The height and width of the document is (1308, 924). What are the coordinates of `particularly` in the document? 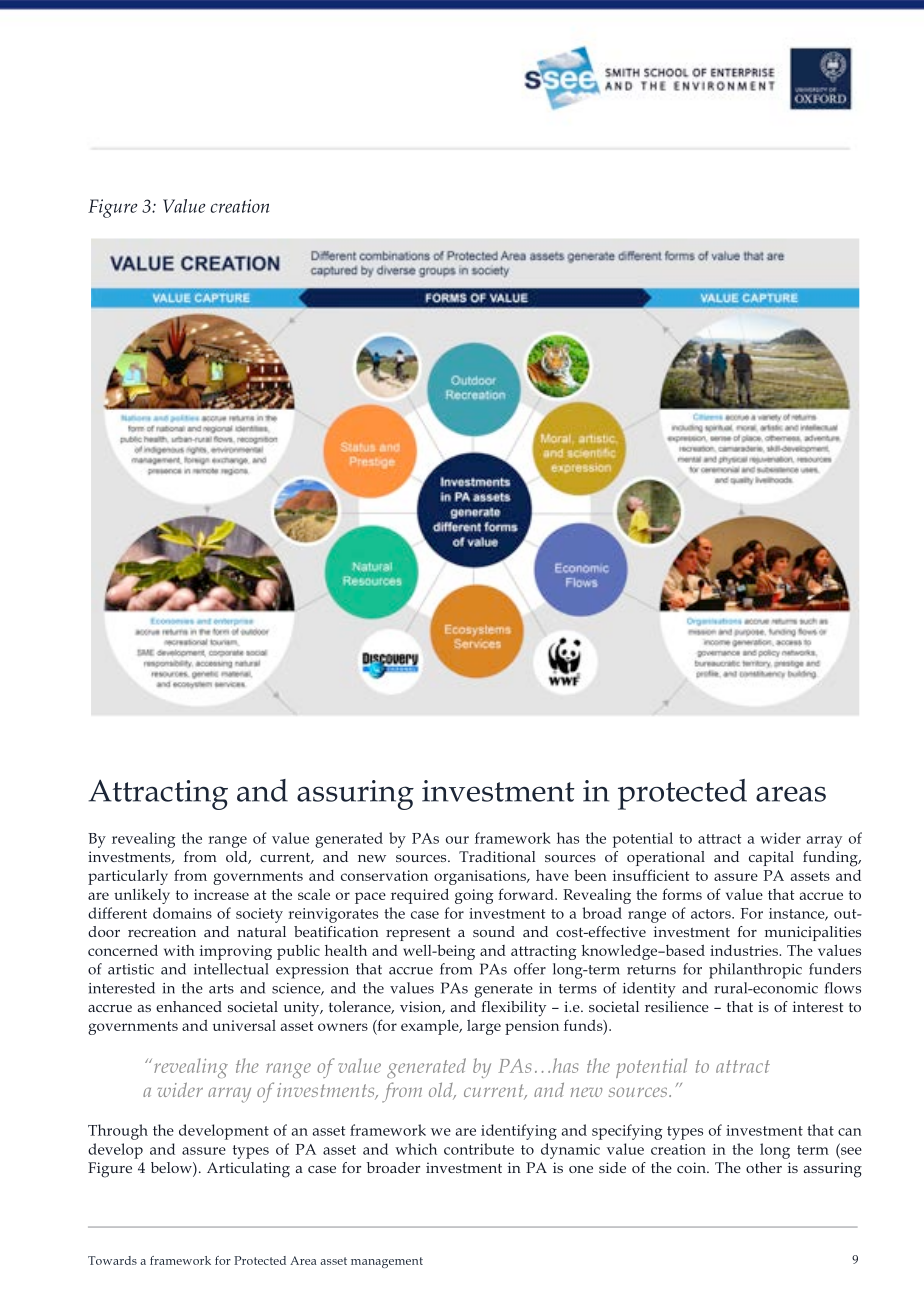 It's located at (128, 877).
